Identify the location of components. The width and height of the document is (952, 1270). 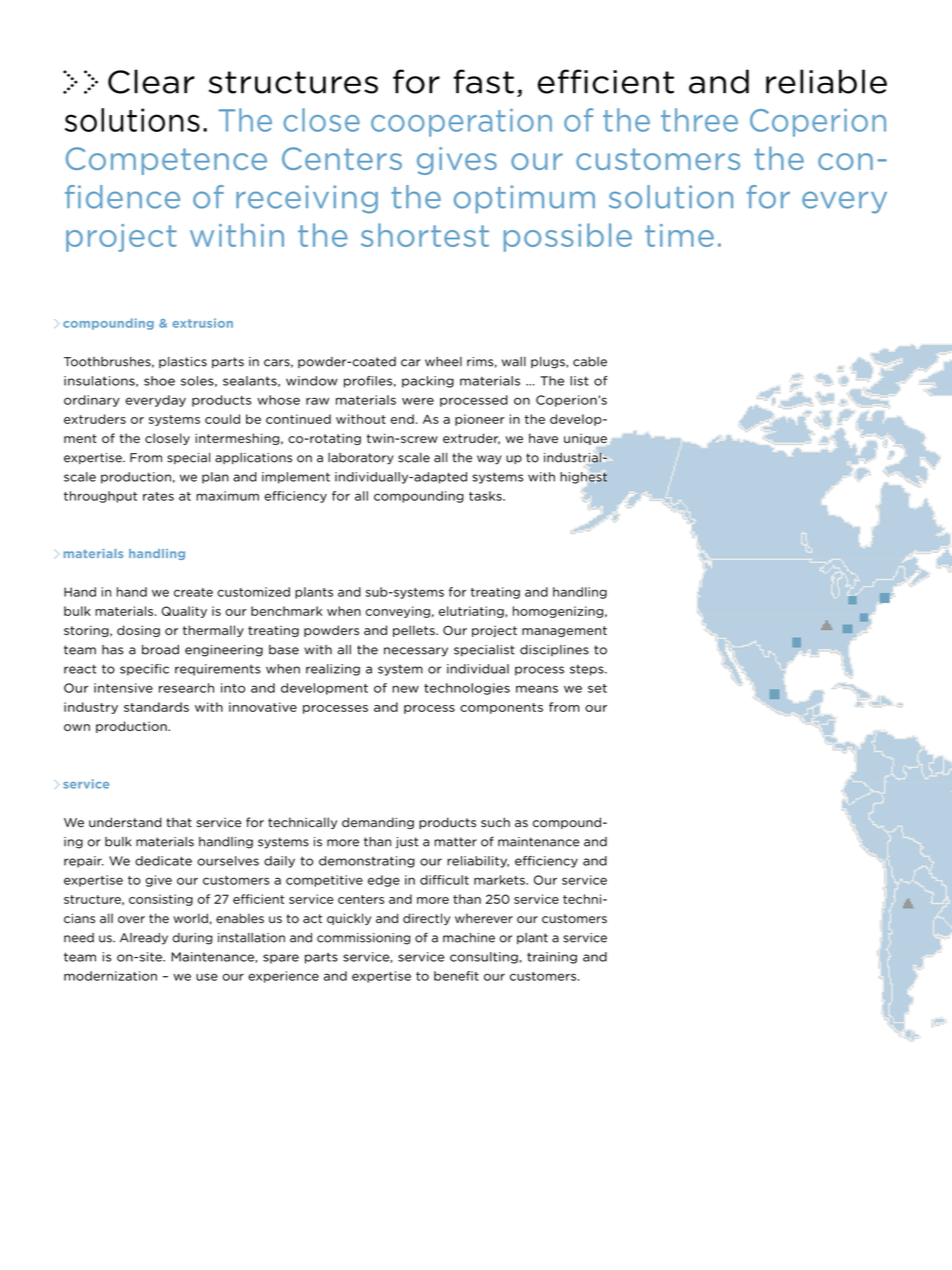
(501, 708).
